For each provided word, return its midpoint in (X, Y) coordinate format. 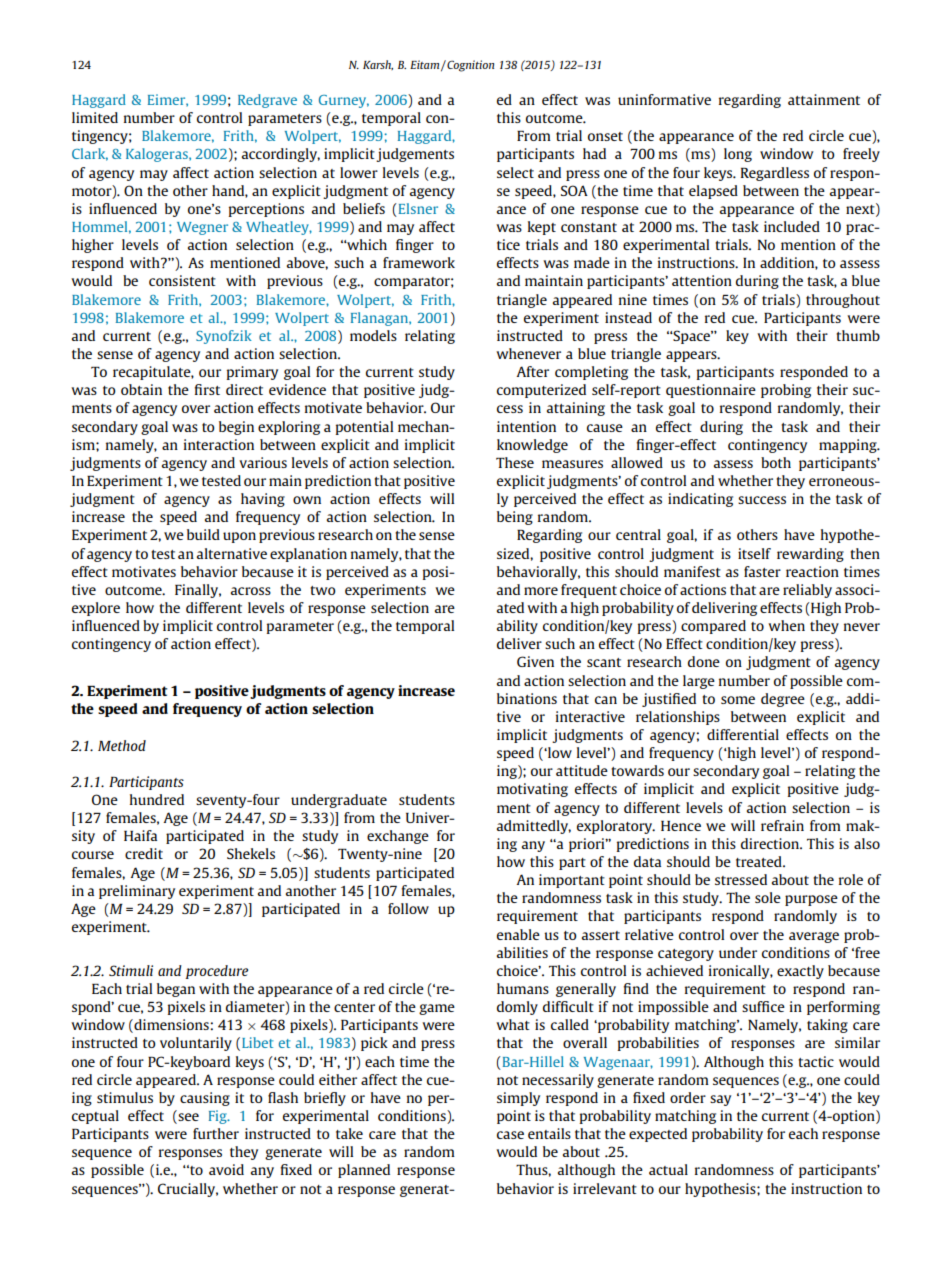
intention (526, 426)
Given (535, 661)
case (510, 1135)
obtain (141, 389)
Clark (90, 154)
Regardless (775, 174)
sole (768, 897)
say (720, 1100)
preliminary (137, 892)
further (216, 1133)
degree (783, 700)
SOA (574, 190)
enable (518, 934)
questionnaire (711, 391)
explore (96, 609)
